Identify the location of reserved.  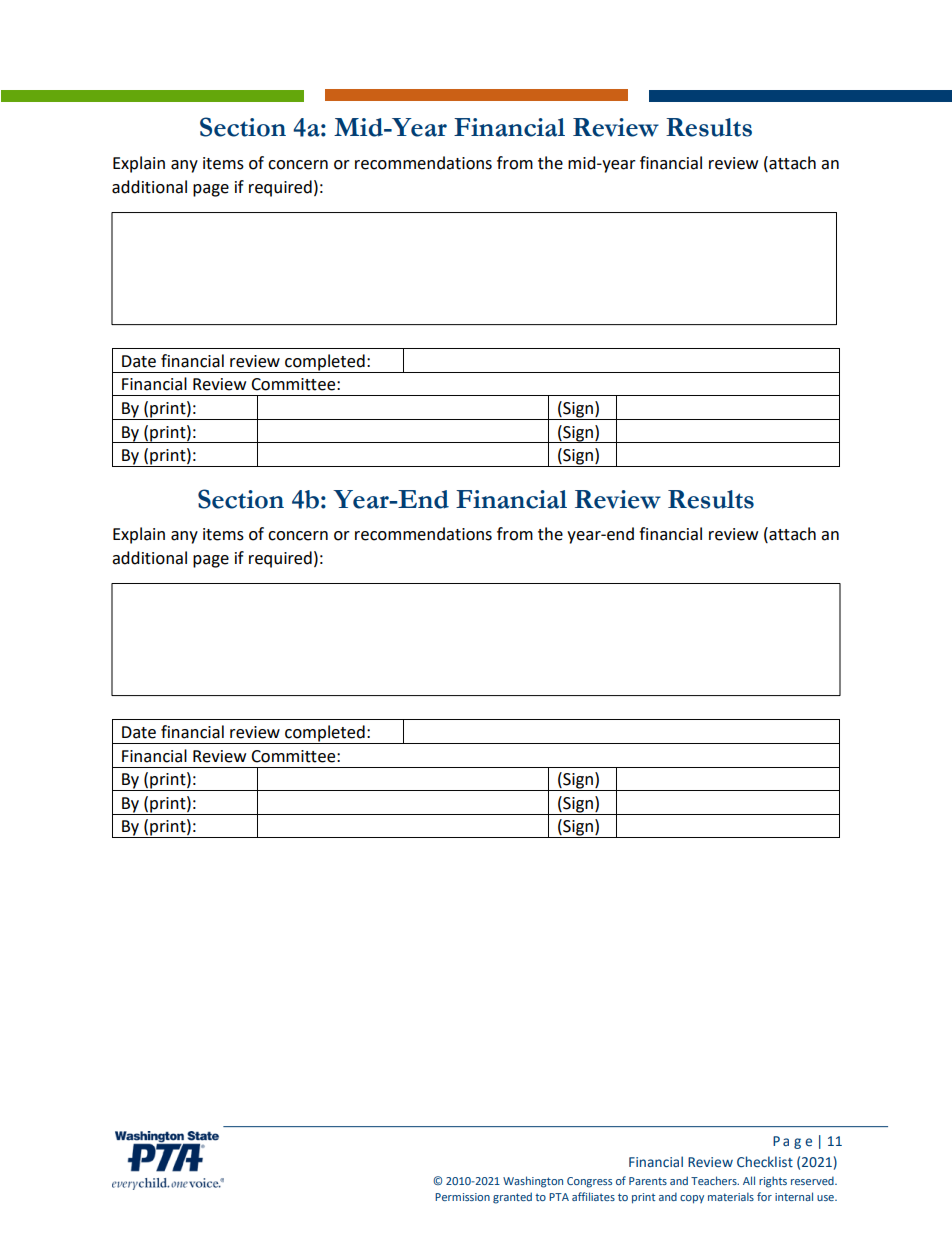
(813, 1180).
